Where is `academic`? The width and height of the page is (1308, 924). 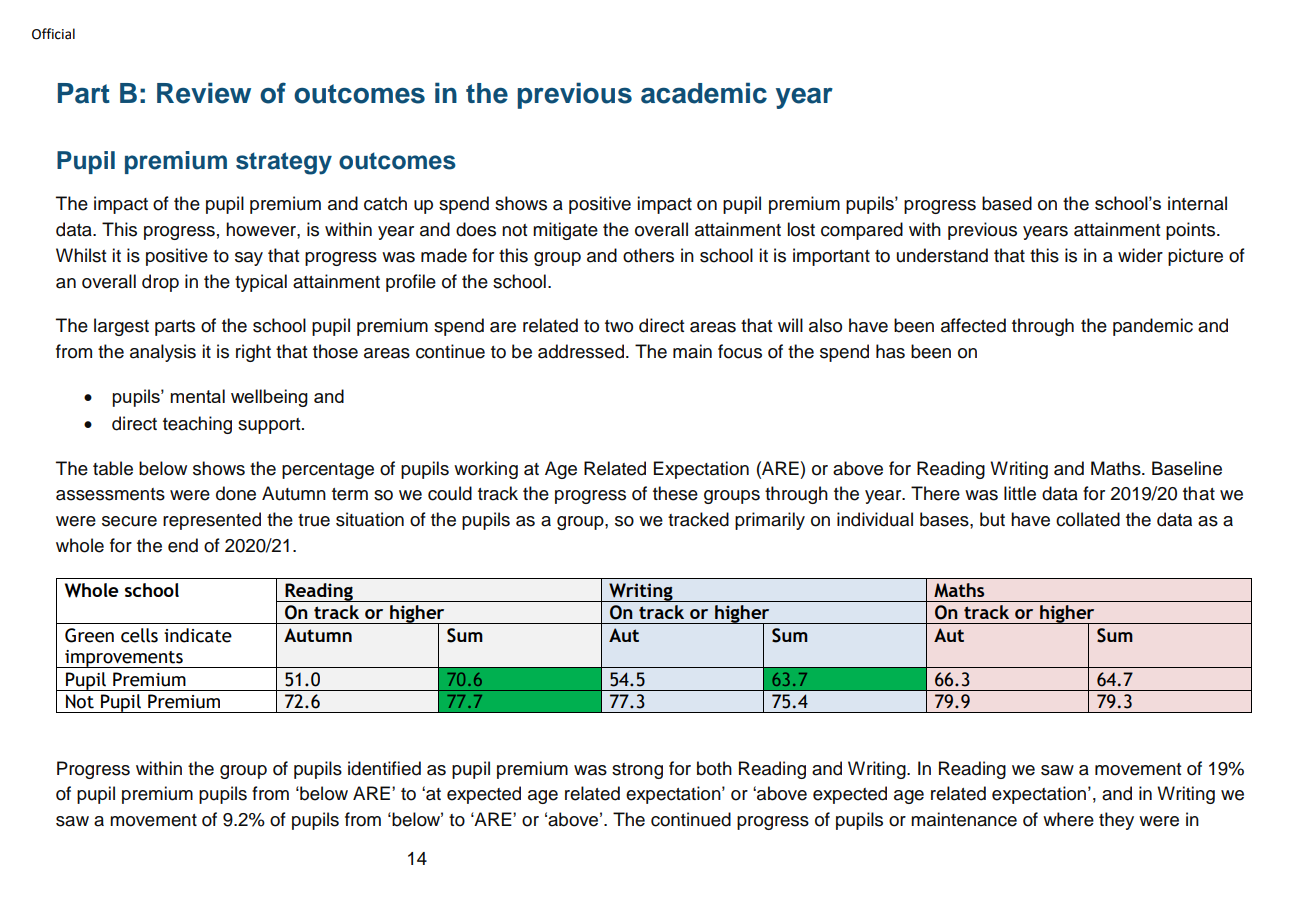
academic is located at coordinates (704, 93).
